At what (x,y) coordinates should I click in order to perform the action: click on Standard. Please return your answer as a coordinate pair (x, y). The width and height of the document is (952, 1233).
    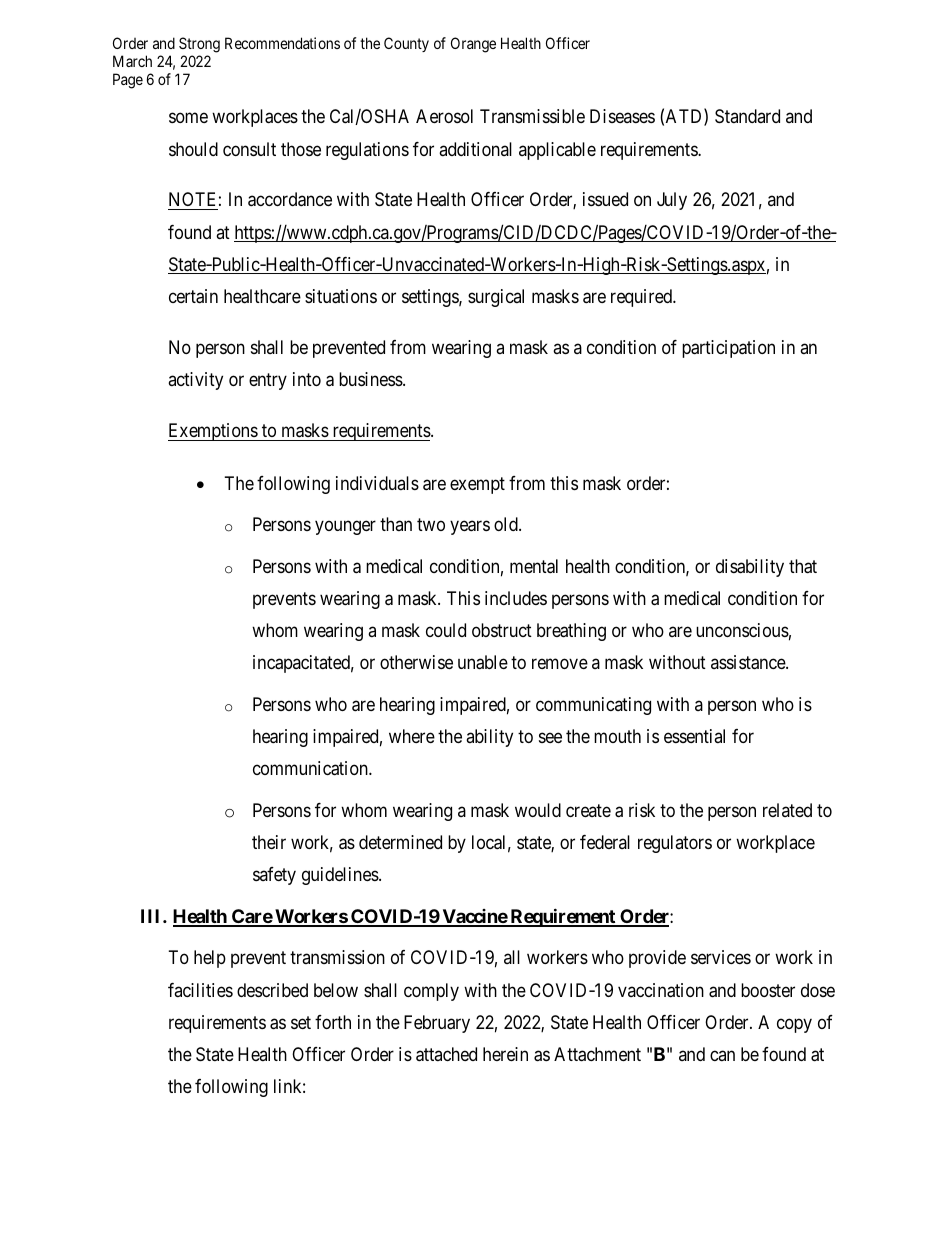
    Looking at the image, I should click on (747, 116).
